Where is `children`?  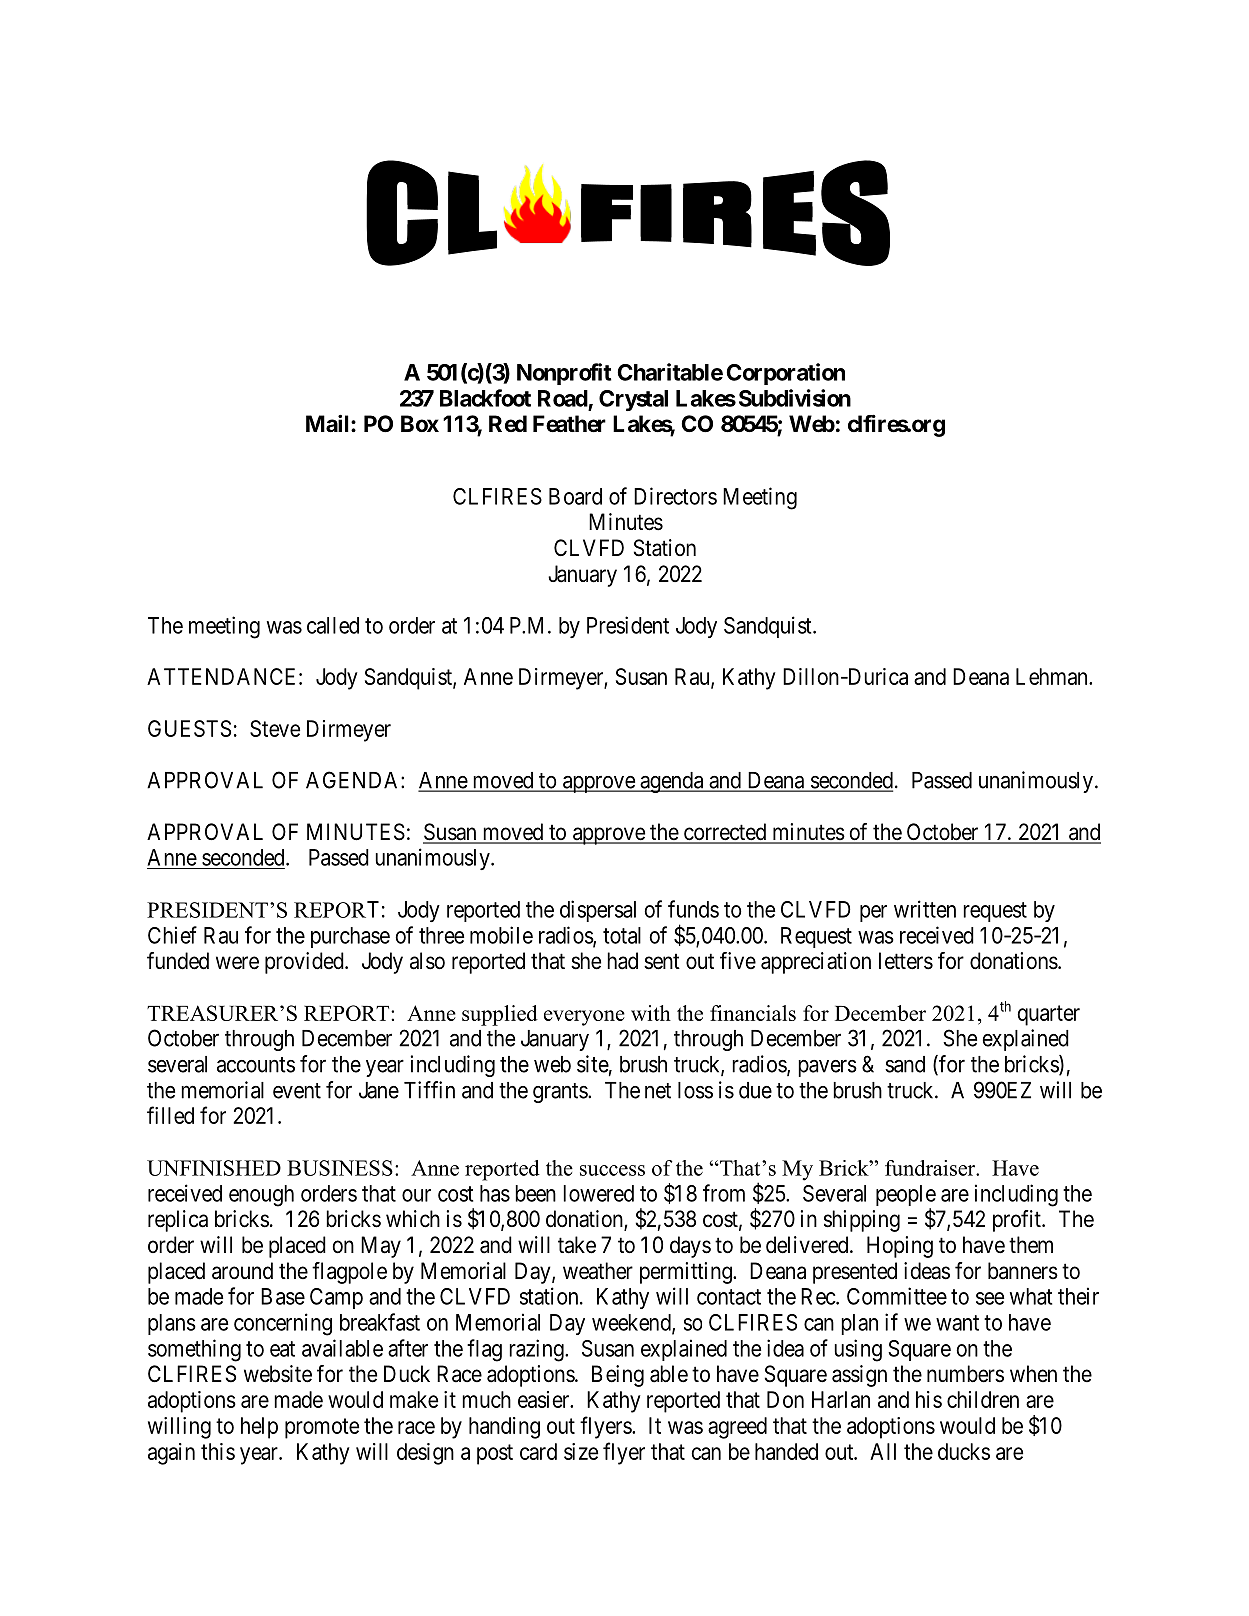 children is located at coordinates (983, 1399).
